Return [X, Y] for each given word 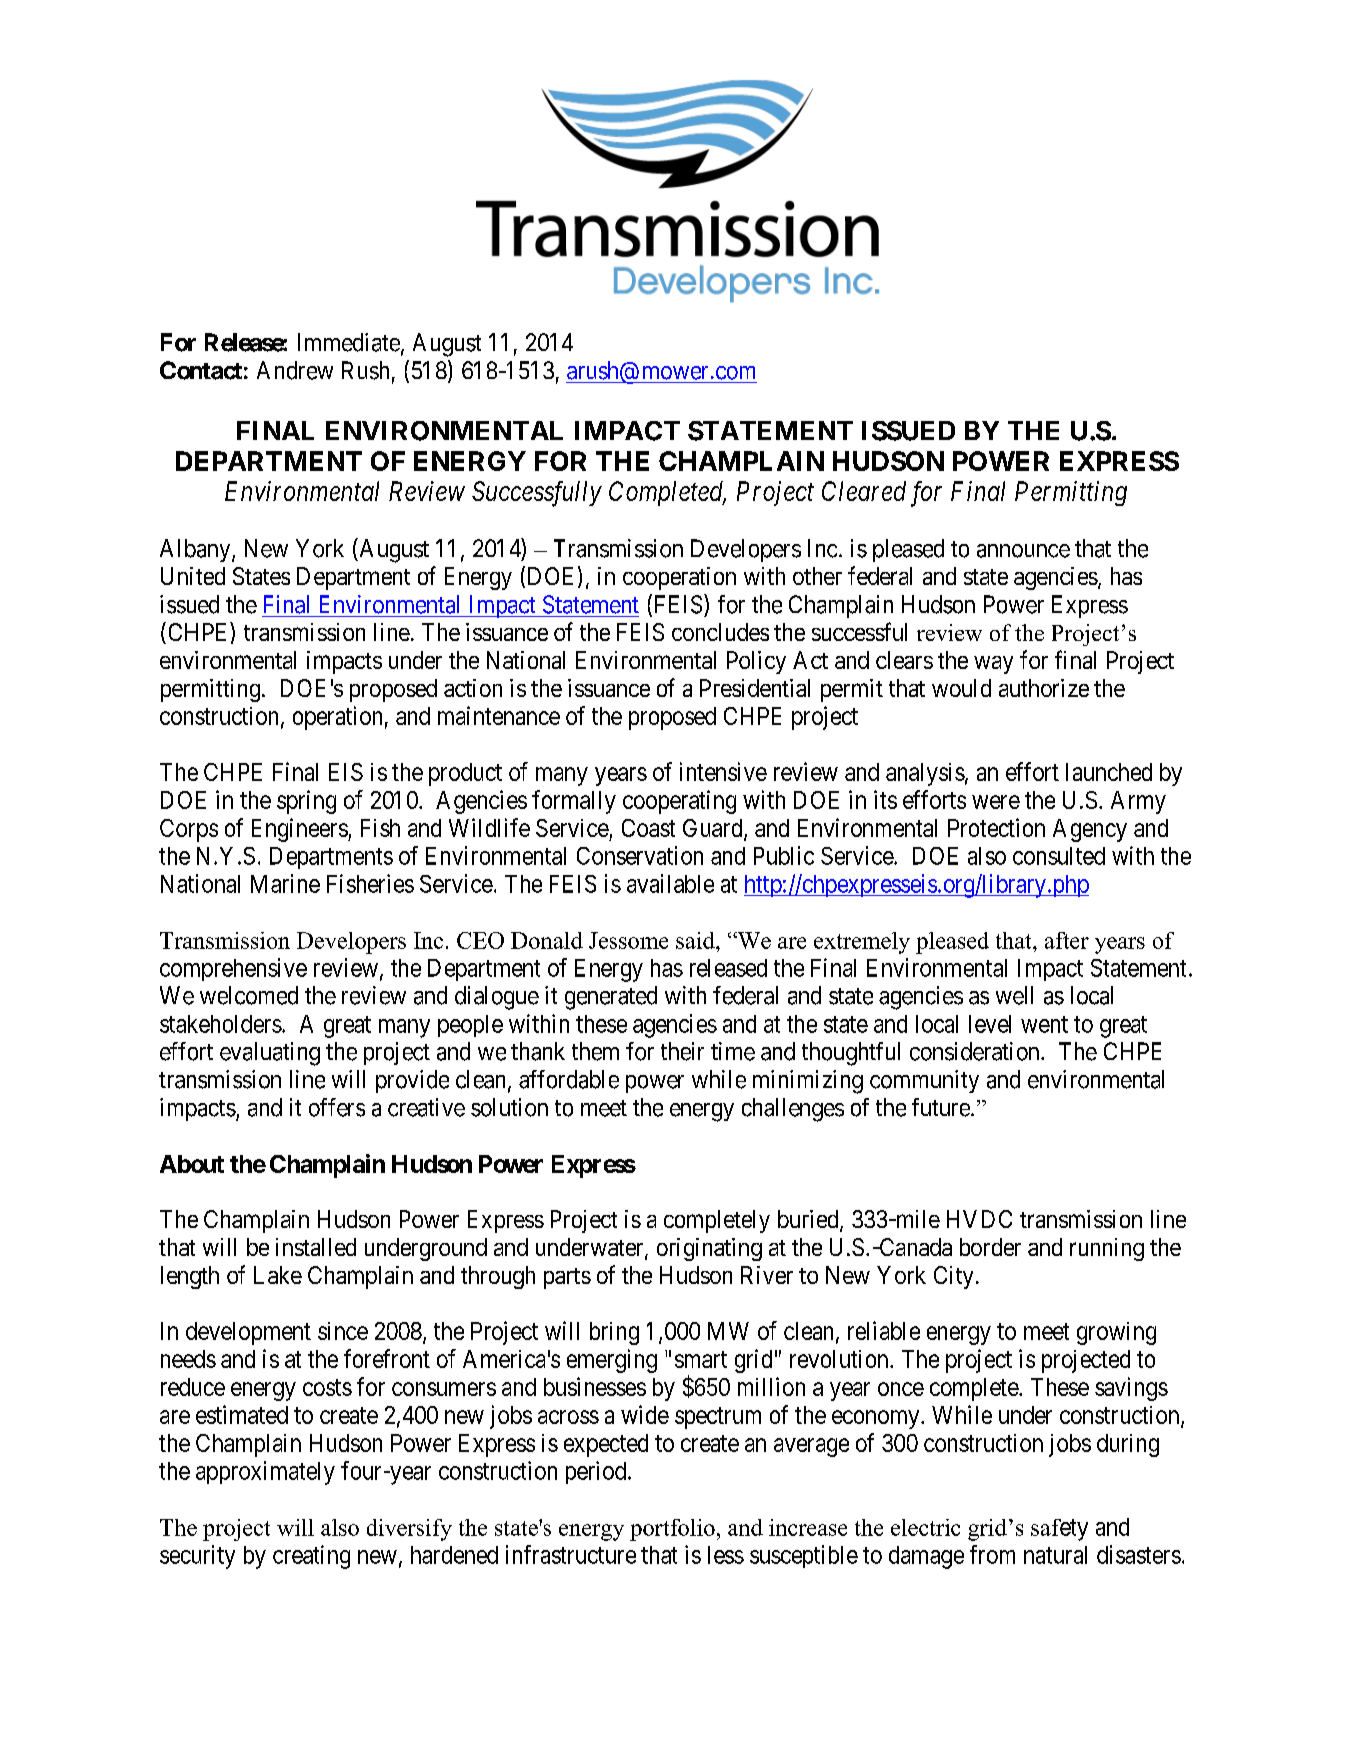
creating [311, 1557]
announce [1023, 551]
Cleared [864, 491]
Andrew [295, 370]
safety [1059, 1530]
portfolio [672, 1530]
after [1067, 940]
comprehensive [233, 969]
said [696, 940]
